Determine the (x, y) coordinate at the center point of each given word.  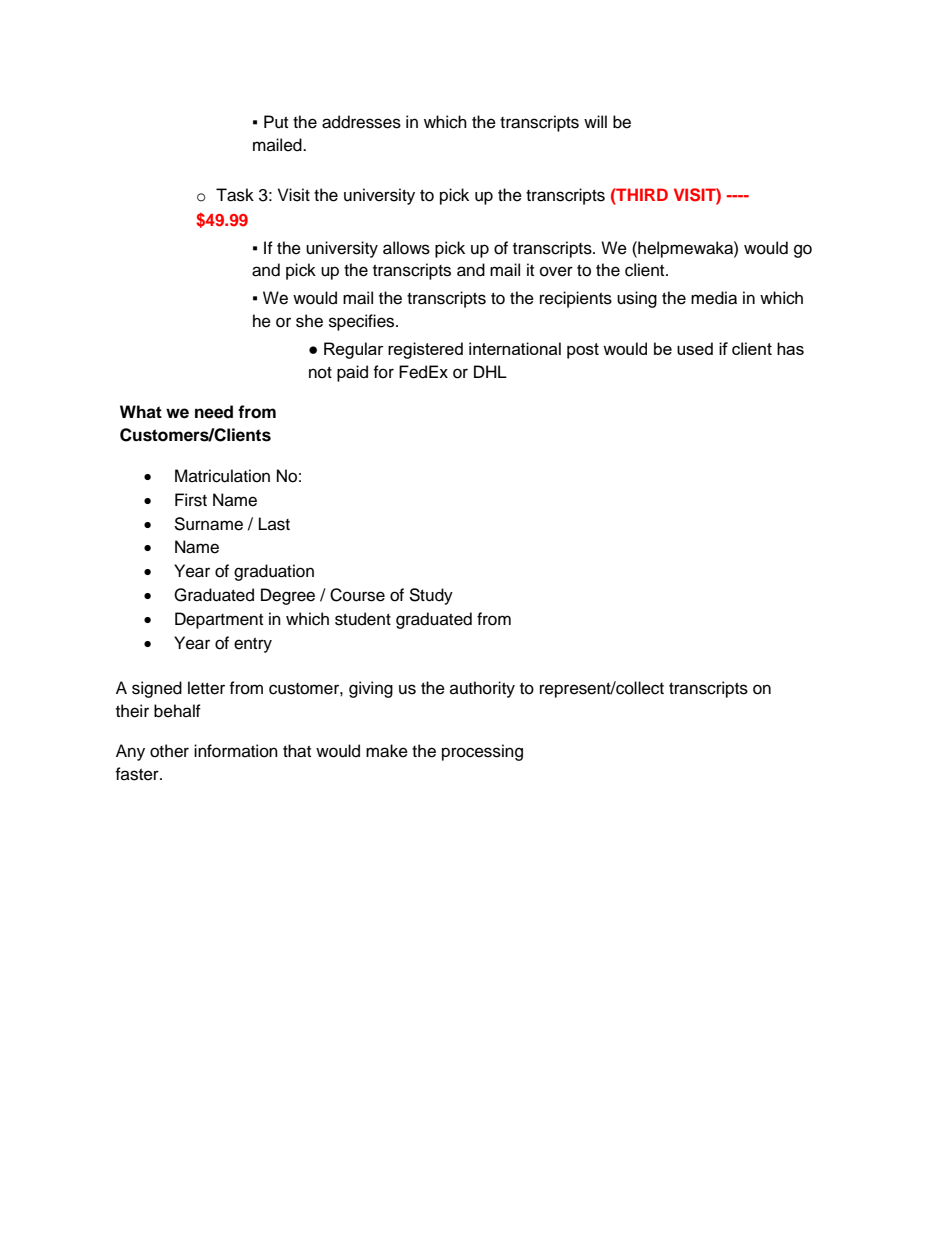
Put (276, 122)
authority (482, 689)
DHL (490, 371)
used (695, 348)
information (236, 751)
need (214, 412)
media (714, 298)
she (309, 321)
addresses (361, 122)
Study (431, 596)
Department (219, 620)
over (556, 271)
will (595, 121)
